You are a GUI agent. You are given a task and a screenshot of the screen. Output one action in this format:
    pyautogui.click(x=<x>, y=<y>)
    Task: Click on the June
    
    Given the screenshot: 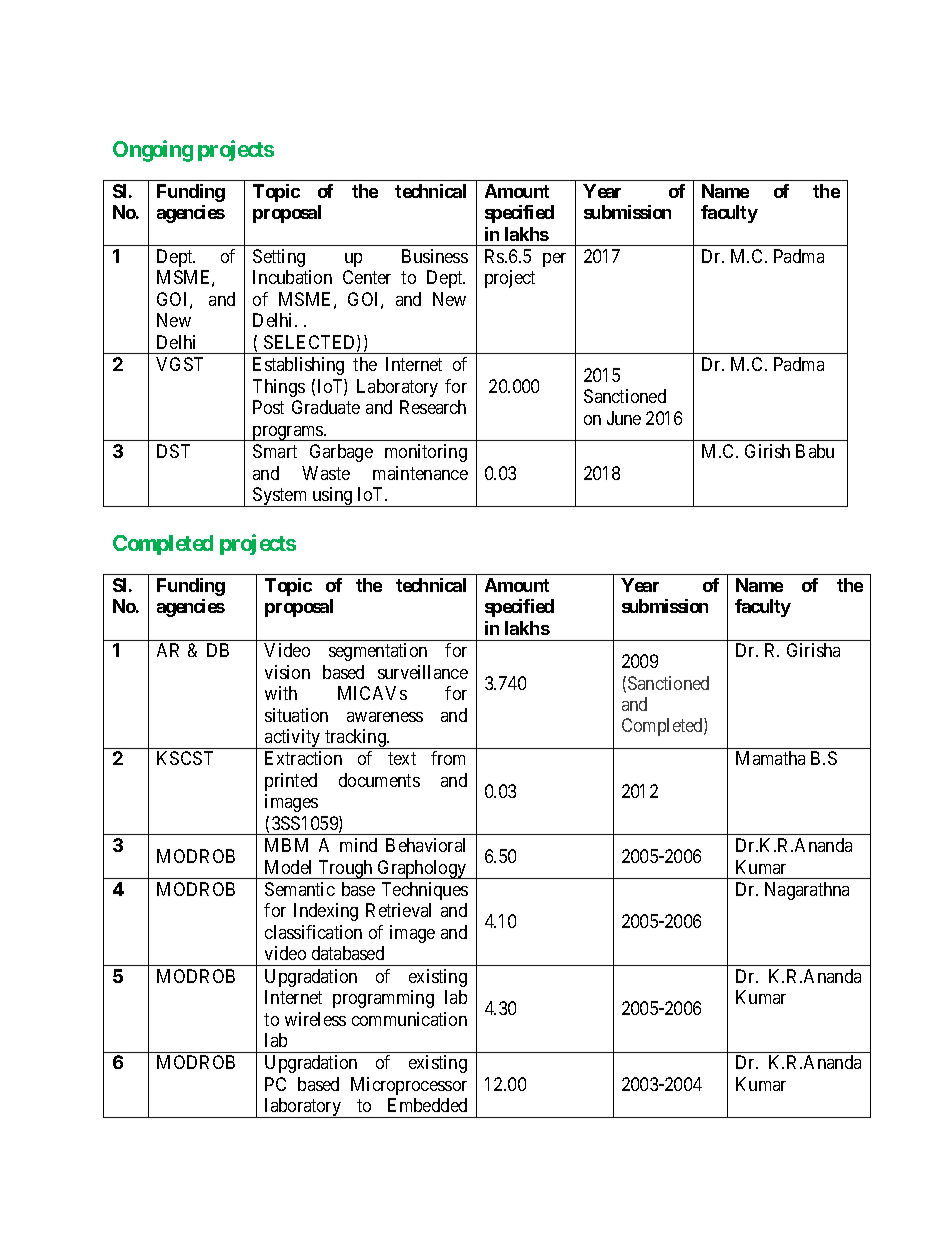 What is the action you would take?
    pyautogui.click(x=624, y=418)
